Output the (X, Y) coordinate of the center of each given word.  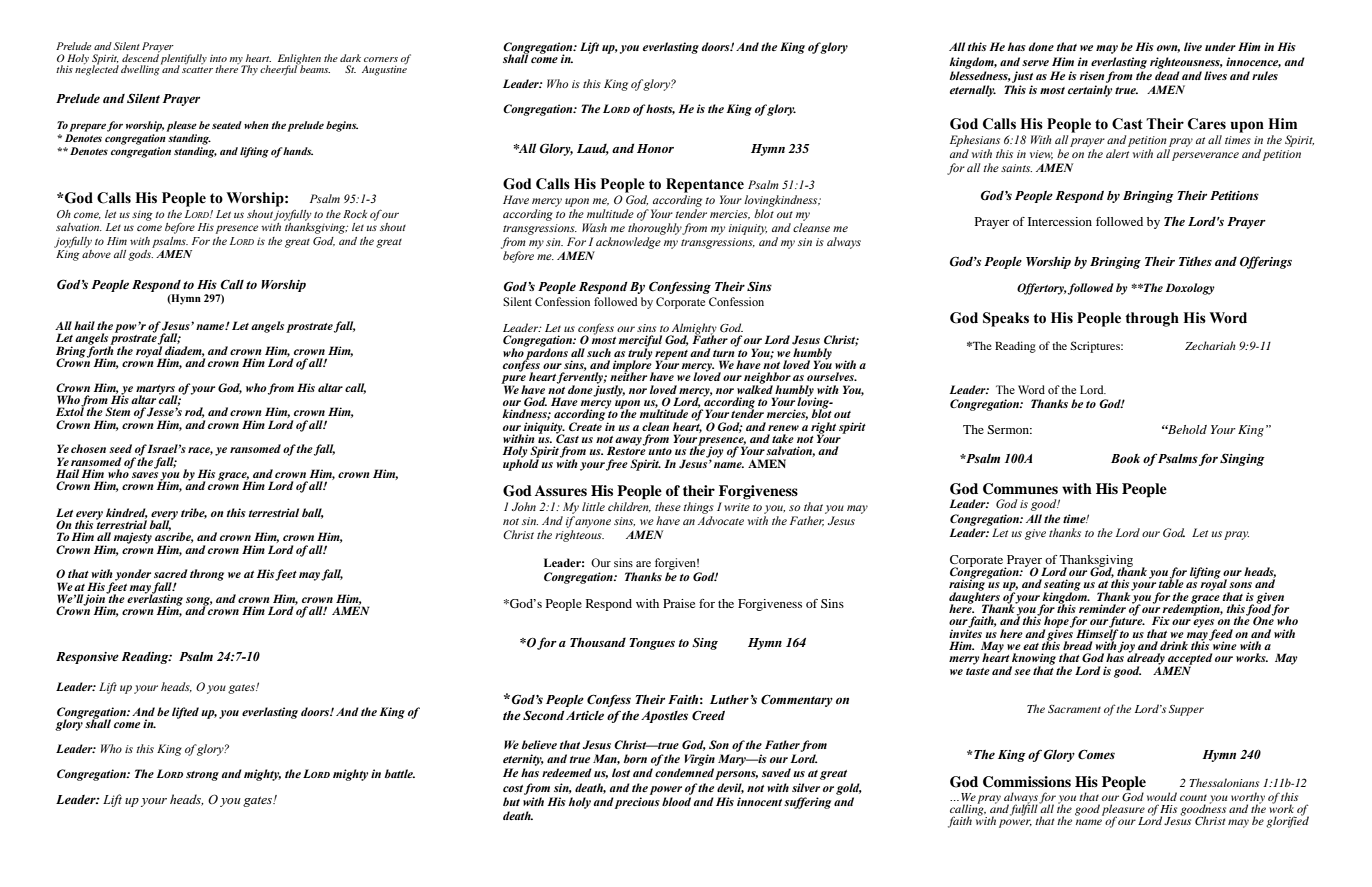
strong (202, 776)
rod (195, 412)
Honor (655, 148)
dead (1167, 75)
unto (660, 451)
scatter (197, 70)
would (1162, 796)
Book (1125, 458)
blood (676, 801)
